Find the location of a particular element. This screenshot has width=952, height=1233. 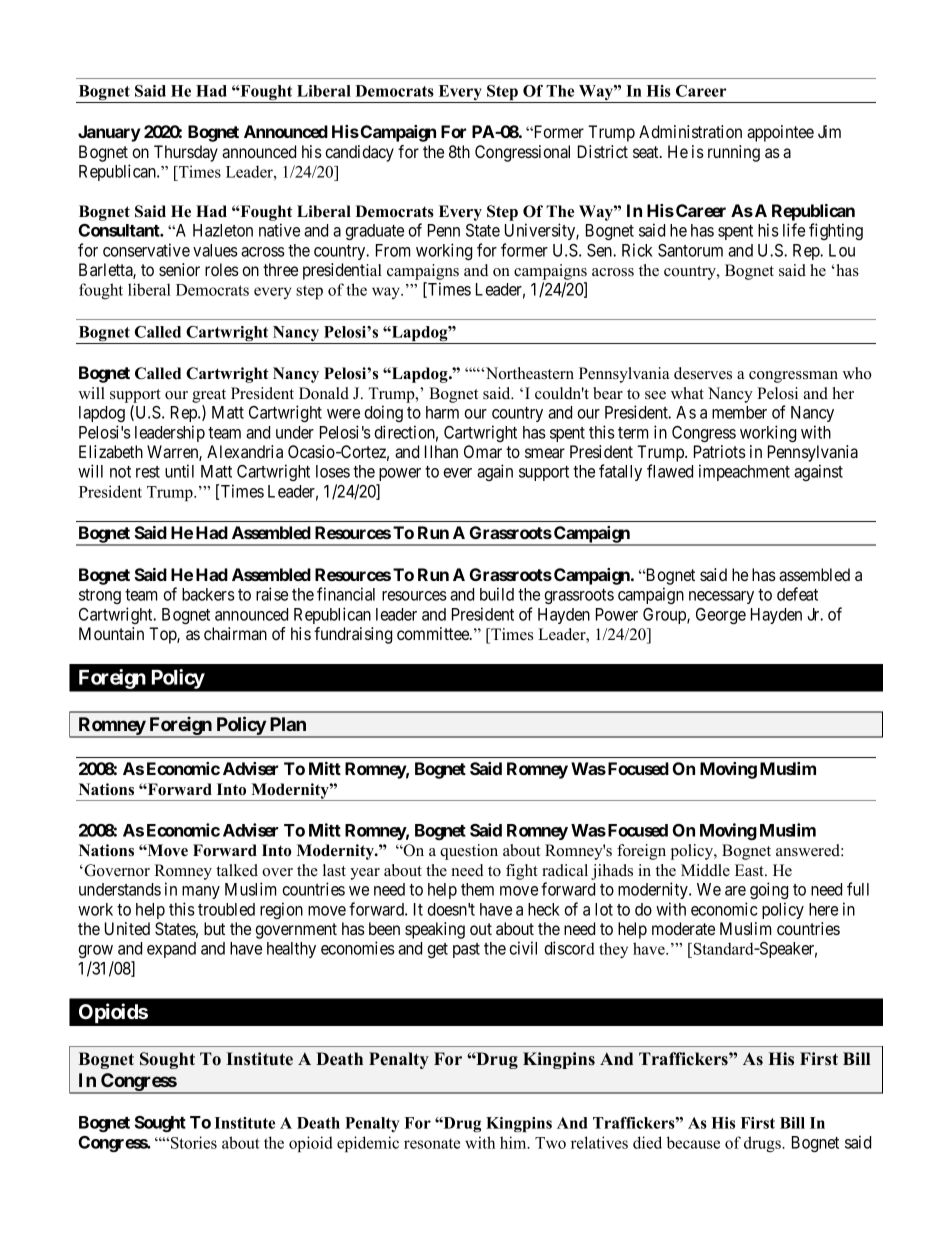

candidacy is located at coordinates (359, 153).
